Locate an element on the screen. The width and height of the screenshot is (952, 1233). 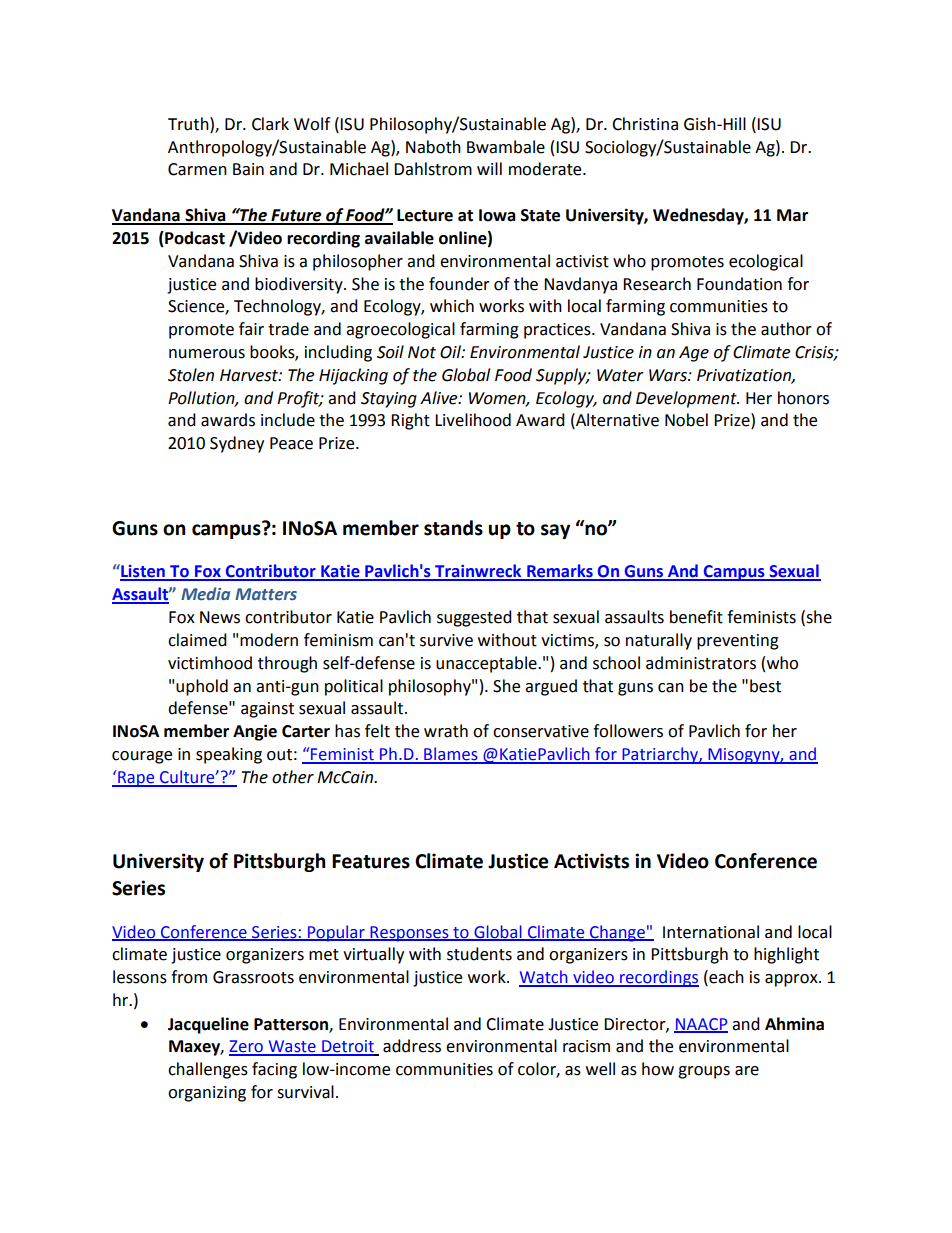
Carmen is located at coordinates (197, 169).
